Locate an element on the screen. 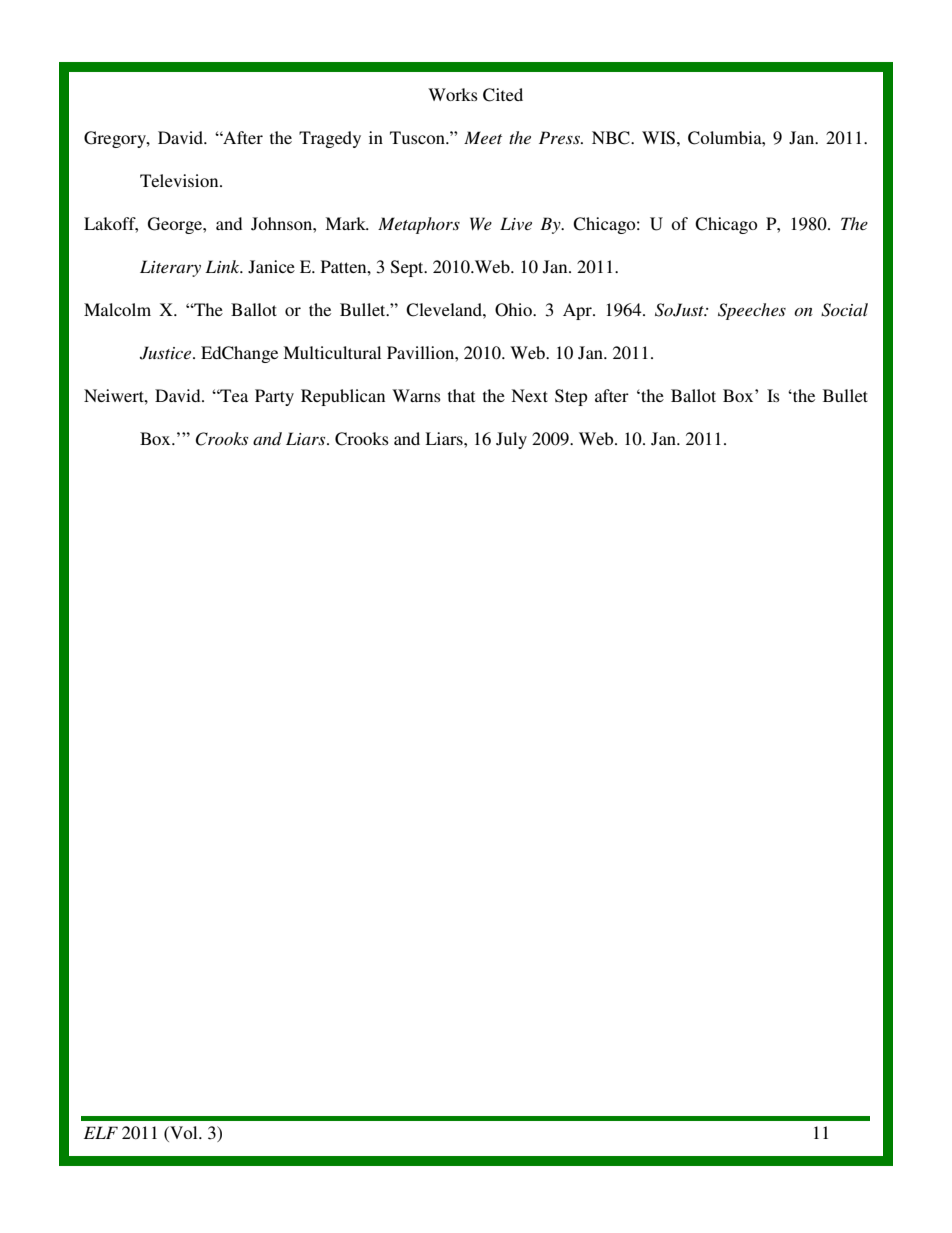  WIS is located at coordinates (658, 138).
